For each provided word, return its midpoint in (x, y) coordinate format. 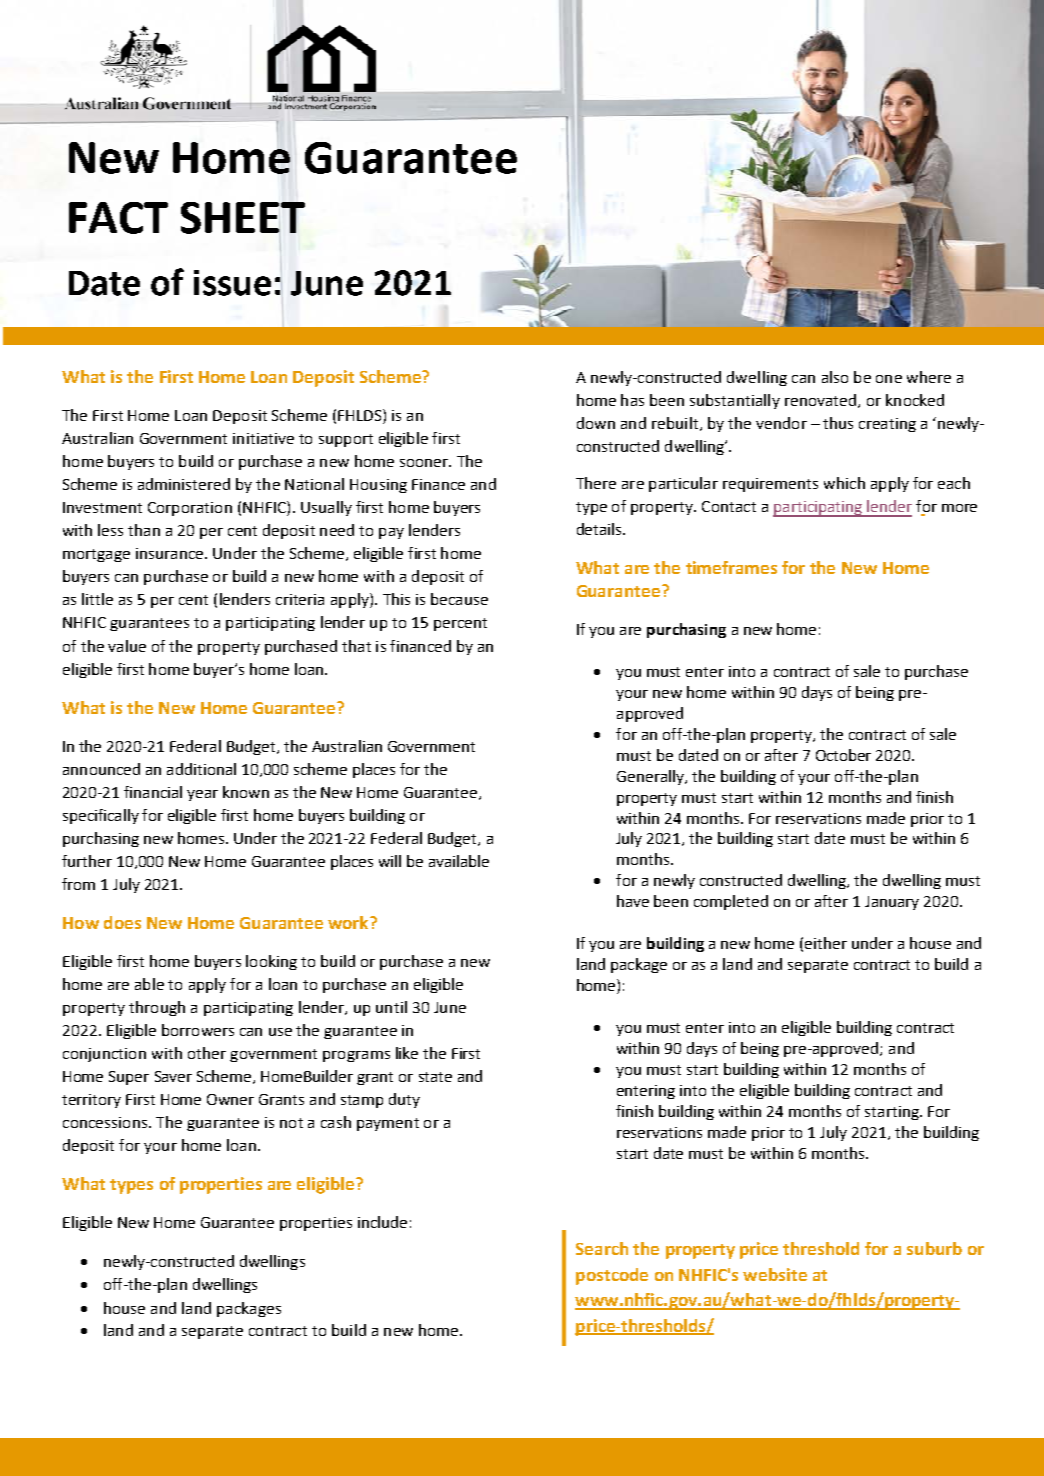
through (157, 1008)
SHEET (243, 218)
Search (602, 1248)
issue (232, 283)
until (391, 1007)
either (826, 943)
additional (201, 769)
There (596, 483)
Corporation (190, 509)
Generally (651, 777)
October (843, 755)
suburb (934, 1248)
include (382, 1222)
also (835, 377)
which (844, 483)
